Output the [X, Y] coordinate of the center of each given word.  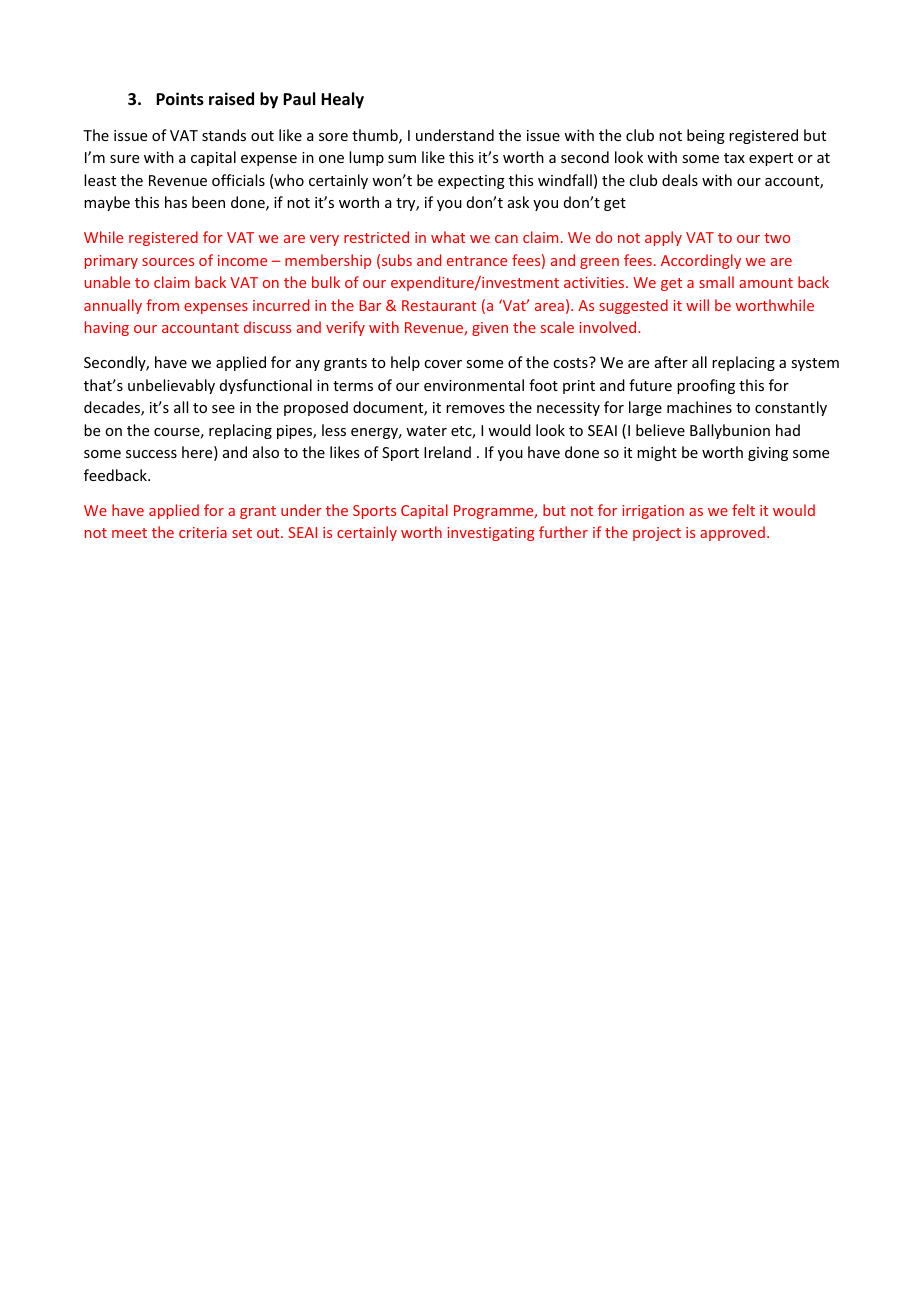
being [706, 136]
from [162, 305]
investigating [490, 534]
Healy [342, 100]
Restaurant [439, 305]
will [697, 305]
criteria [203, 532]
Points [180, 99]
